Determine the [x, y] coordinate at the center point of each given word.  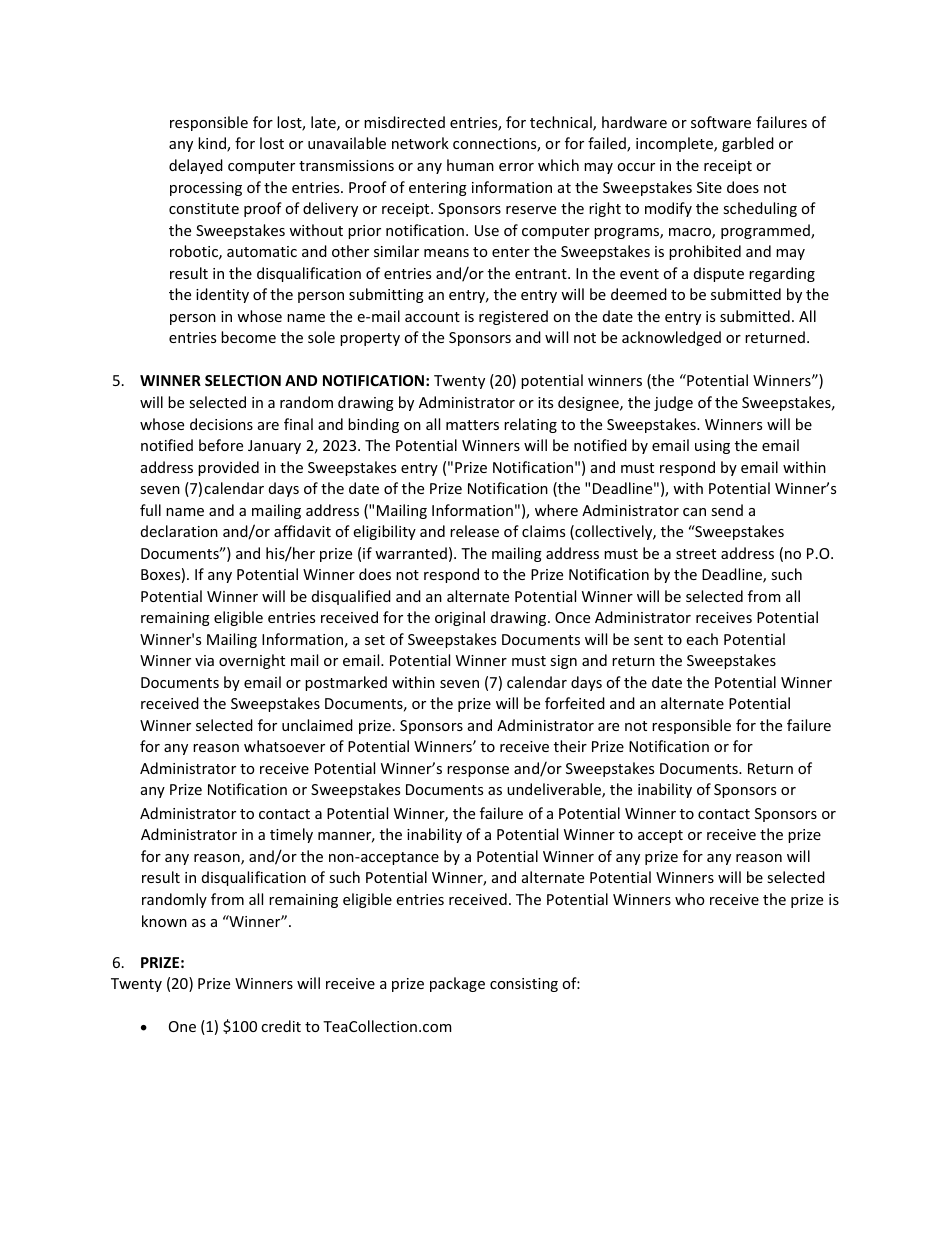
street [696, 554]
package [457, 984]
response [478, 771]
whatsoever [284, 746]
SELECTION [243, 380]
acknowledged [671, 338]
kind [213, 144]
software [721, 122]
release [474, 531]
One [182, 1026]
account [432, 317]
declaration [179, 531]
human [470, 165]
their [570, 746]
